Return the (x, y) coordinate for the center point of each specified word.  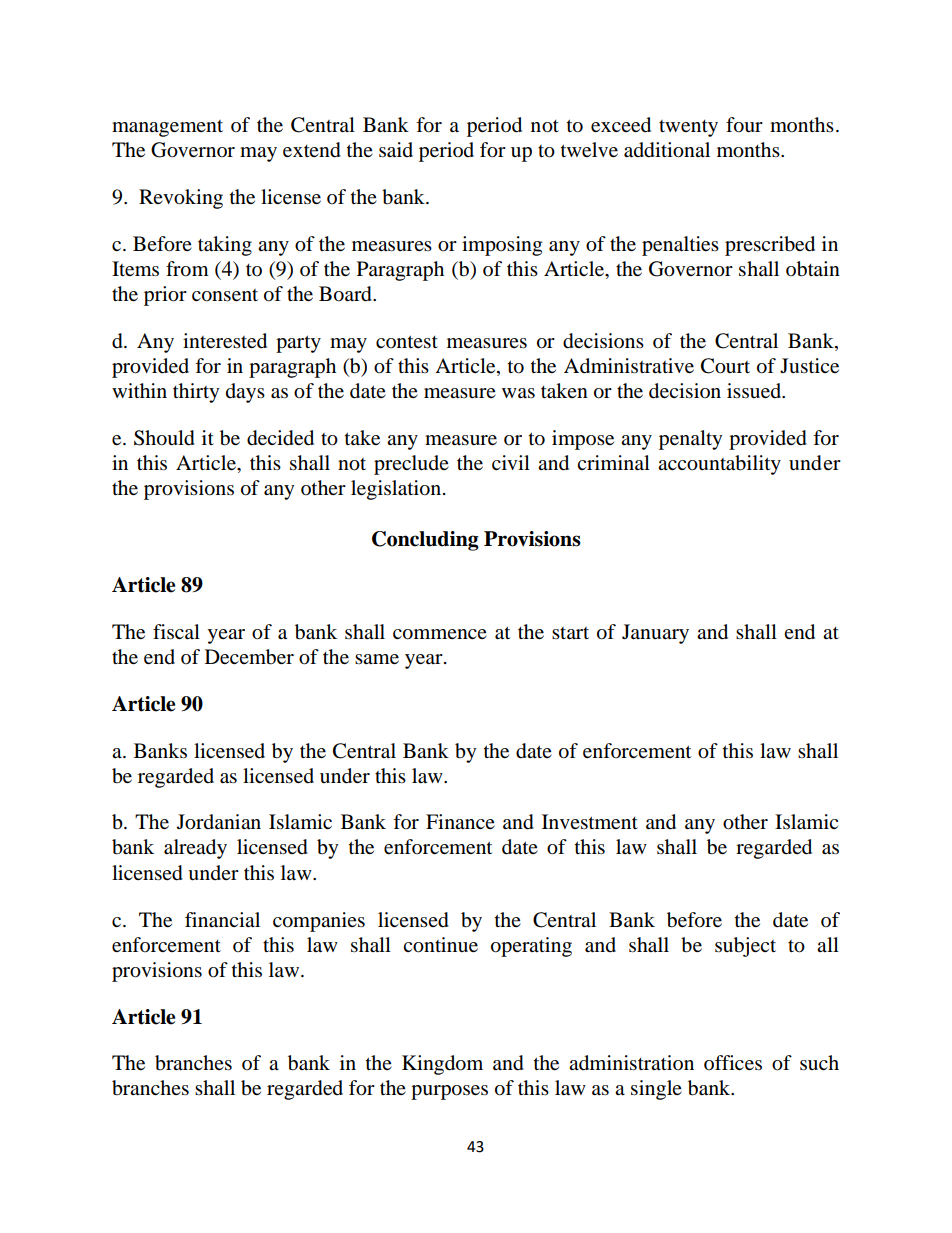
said (396, 150)
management (167, 128)
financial (222, 920)
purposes (449, 1092)
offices (733, 1063)
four (744, 125)
